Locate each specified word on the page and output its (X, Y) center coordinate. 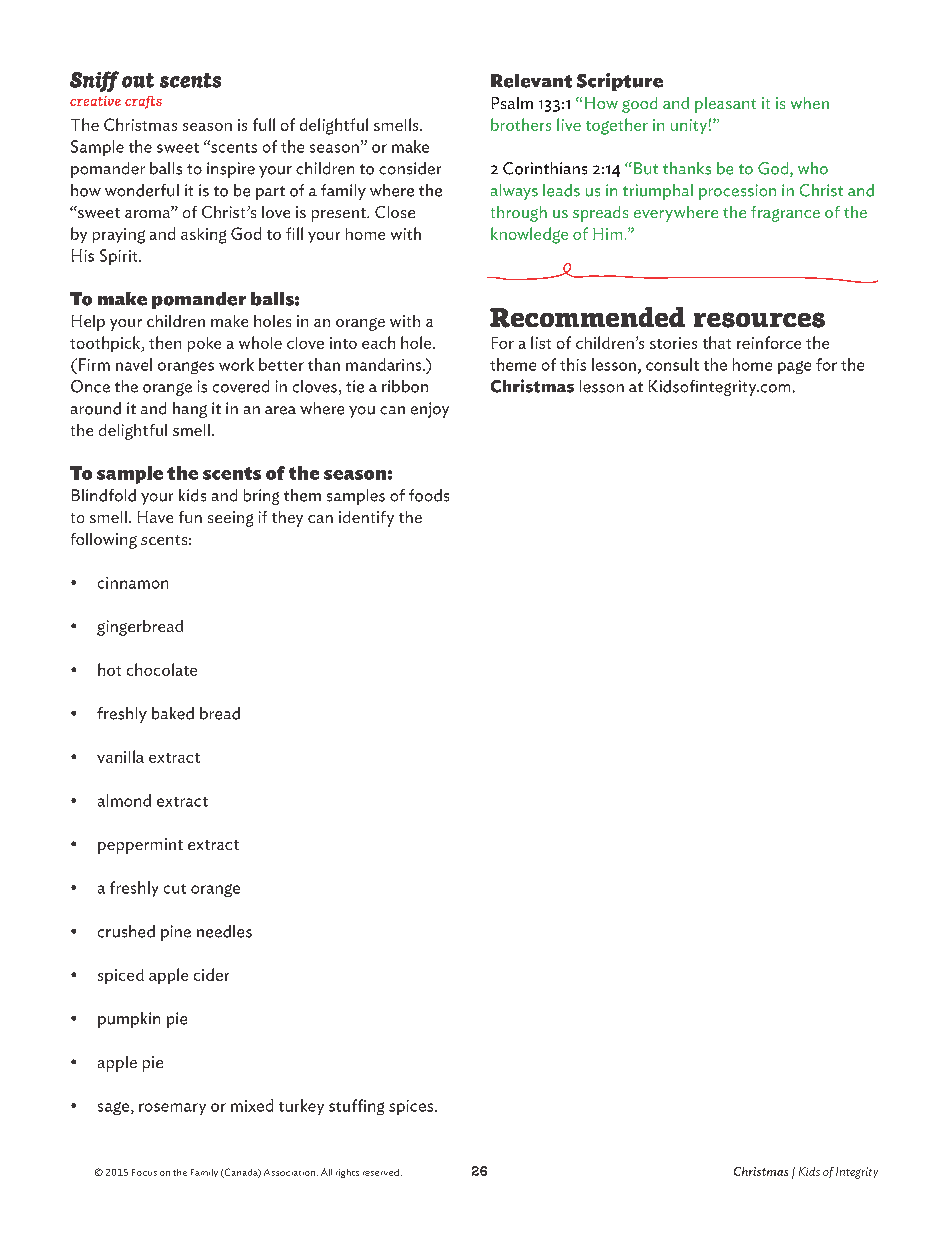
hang (190, 410)
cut (175, 889)
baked (173, 713)
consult (672, 364)
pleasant (725, 105)
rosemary (172, 1109)
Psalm (512, 103)
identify (366, 519)
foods (429, 495)
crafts (143, 102)
